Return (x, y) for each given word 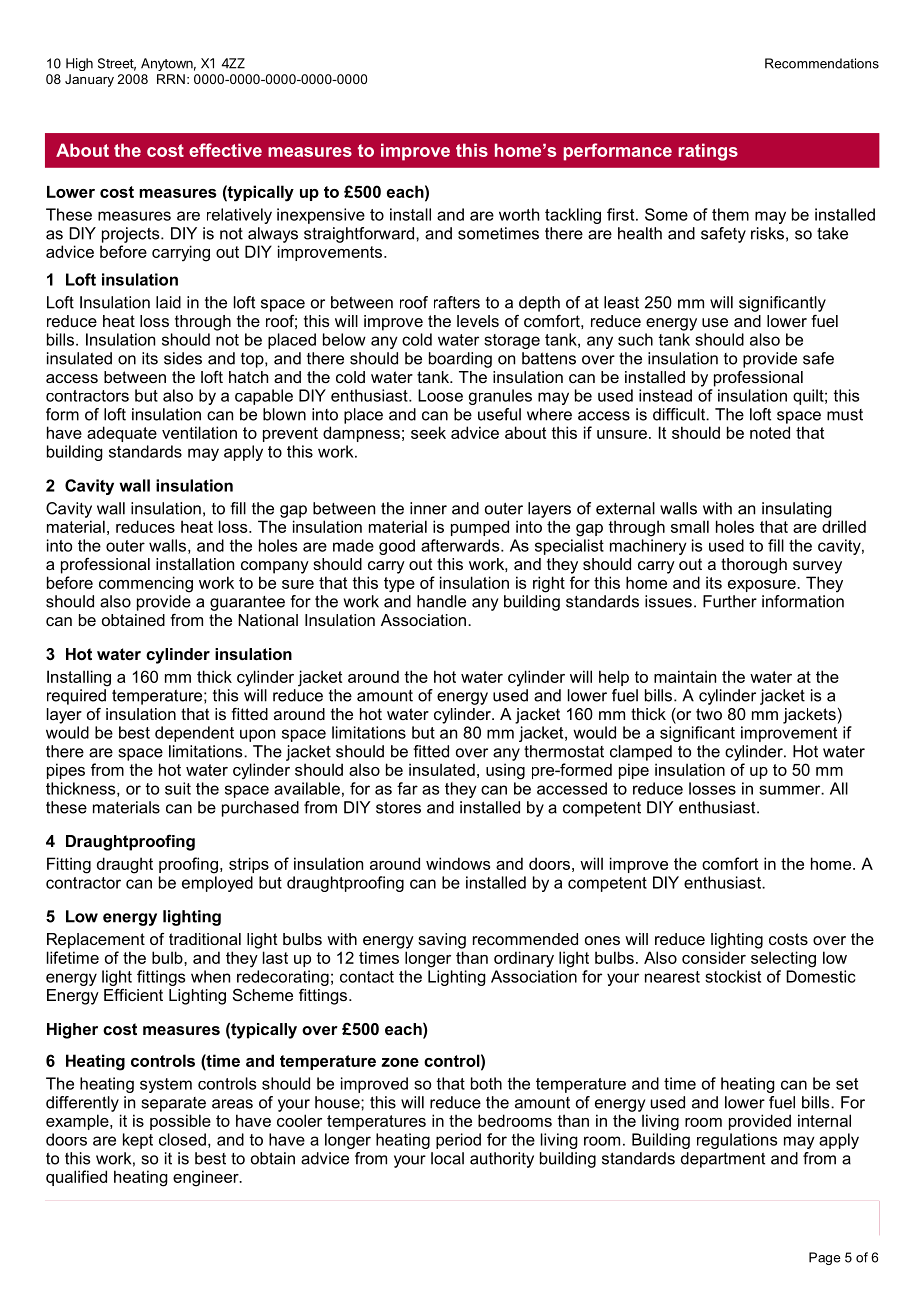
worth (519, 214)
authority (502, 1160)
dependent (194, 734)
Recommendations (822, 63)
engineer (207, 1178)
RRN (171, 79)
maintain (685, 676)
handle (441, 601)
